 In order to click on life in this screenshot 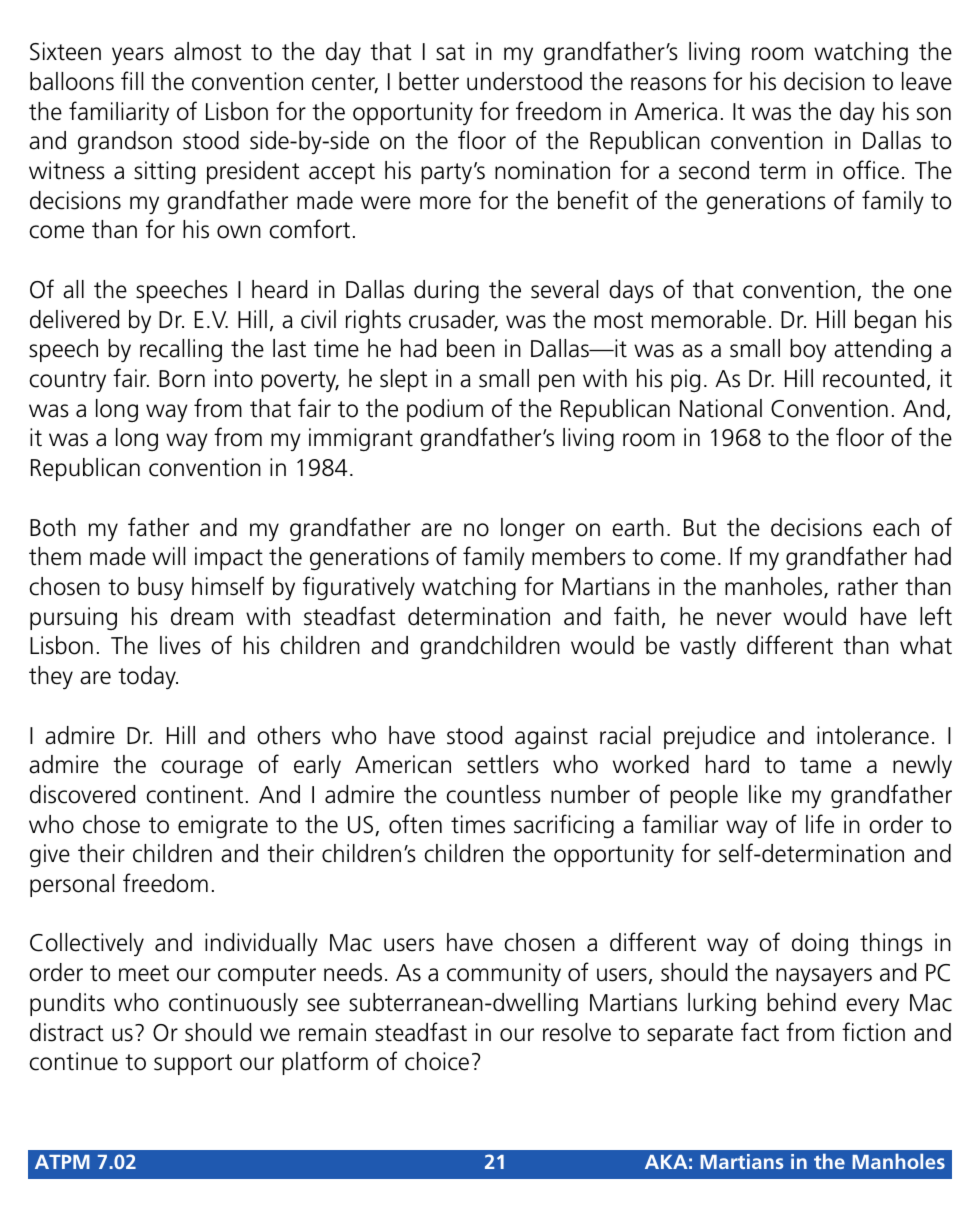, I will do `click(820, 824)`.
